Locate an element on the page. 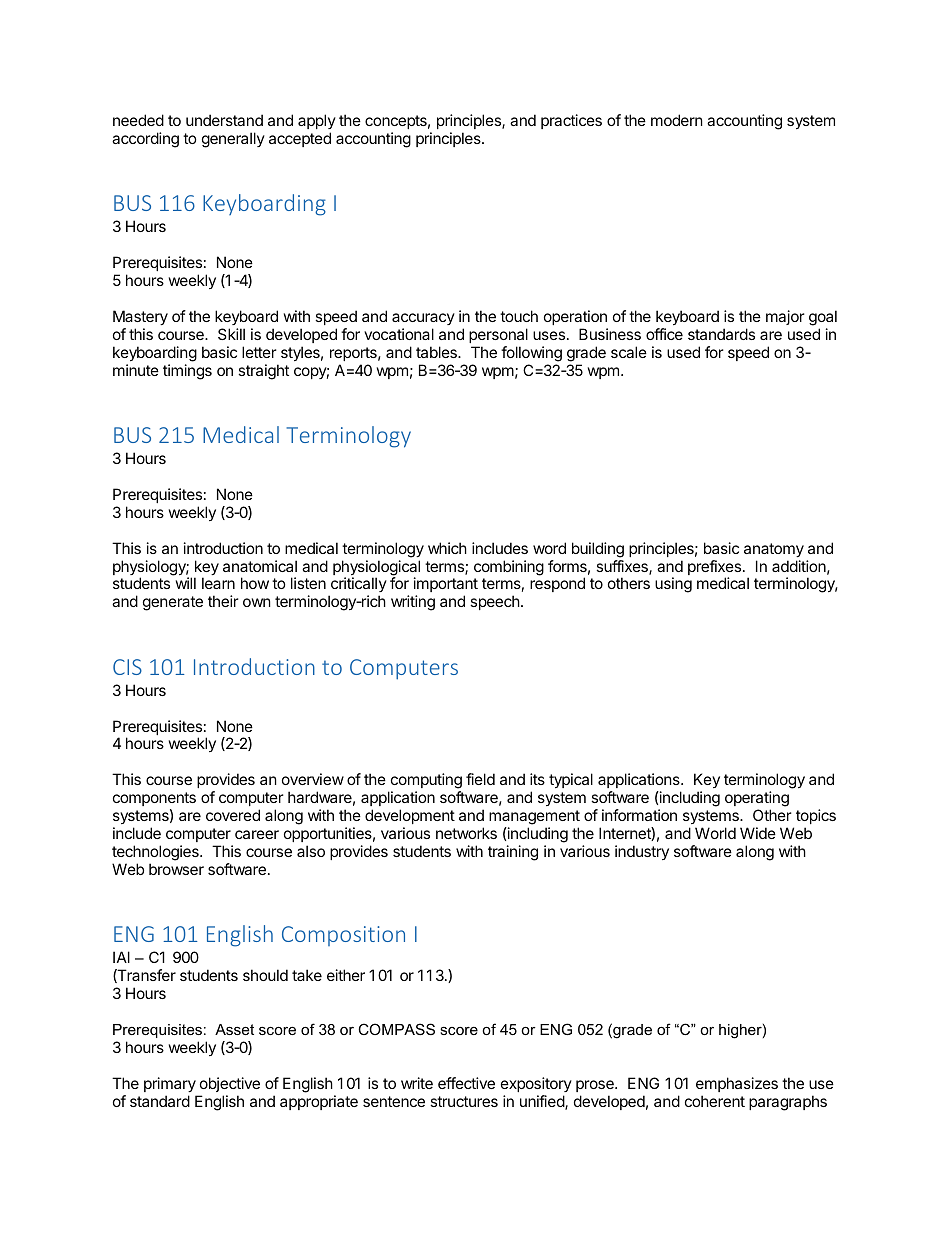 Image resolution: width=952 pixels, height=1233 pixels. speech is located at coordinates (495, 602).
